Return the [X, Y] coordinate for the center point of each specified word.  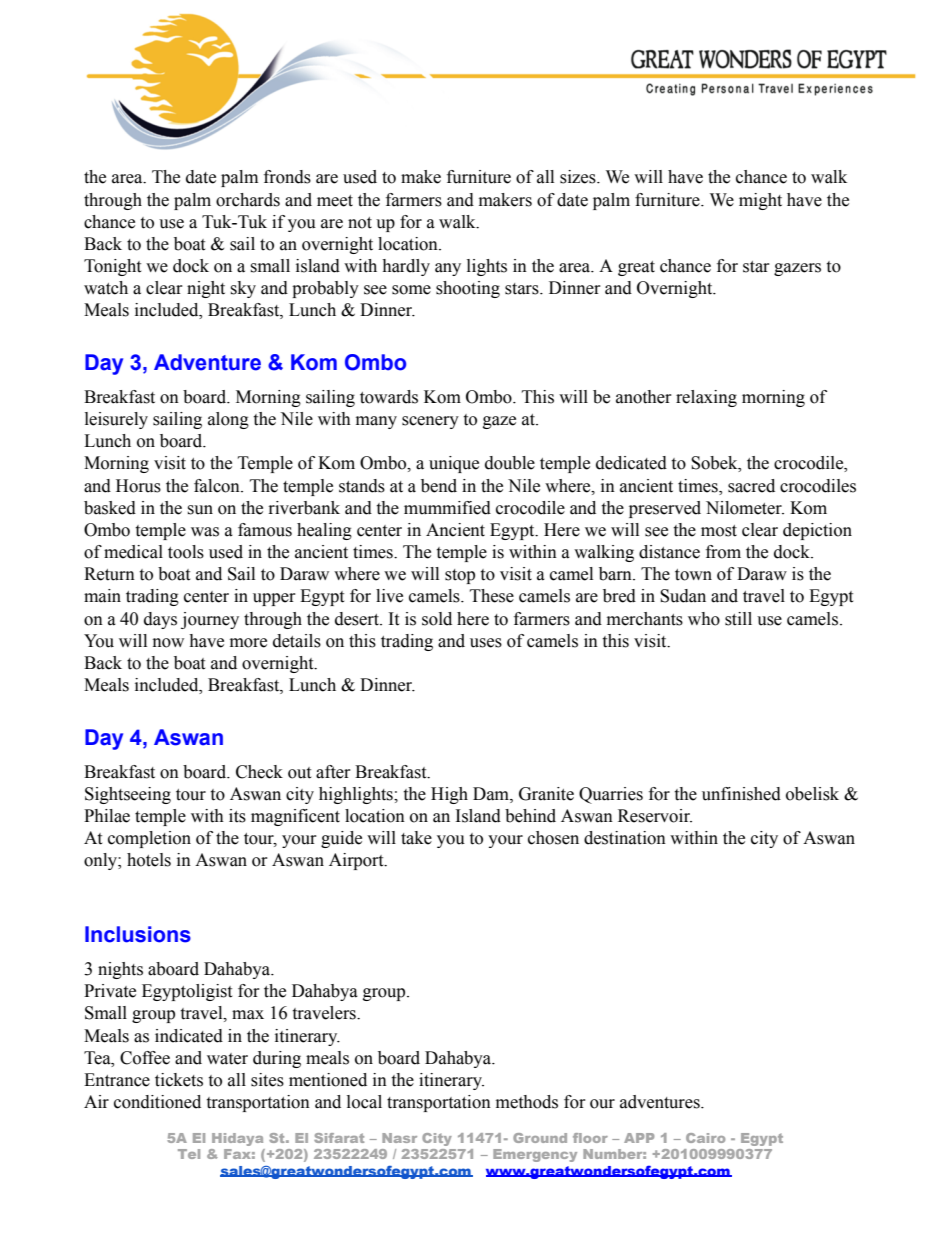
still [738, 619]
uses [486, 643]
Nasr [399, 1138]
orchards [248, 200]
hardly [406, 267]
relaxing [706, 398]
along [228, 420]
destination [625, 838]
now [168, 643]
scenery [430, 422]
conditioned [157, 1102]
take [416, 838]
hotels [149, 860]
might [760, 201]
